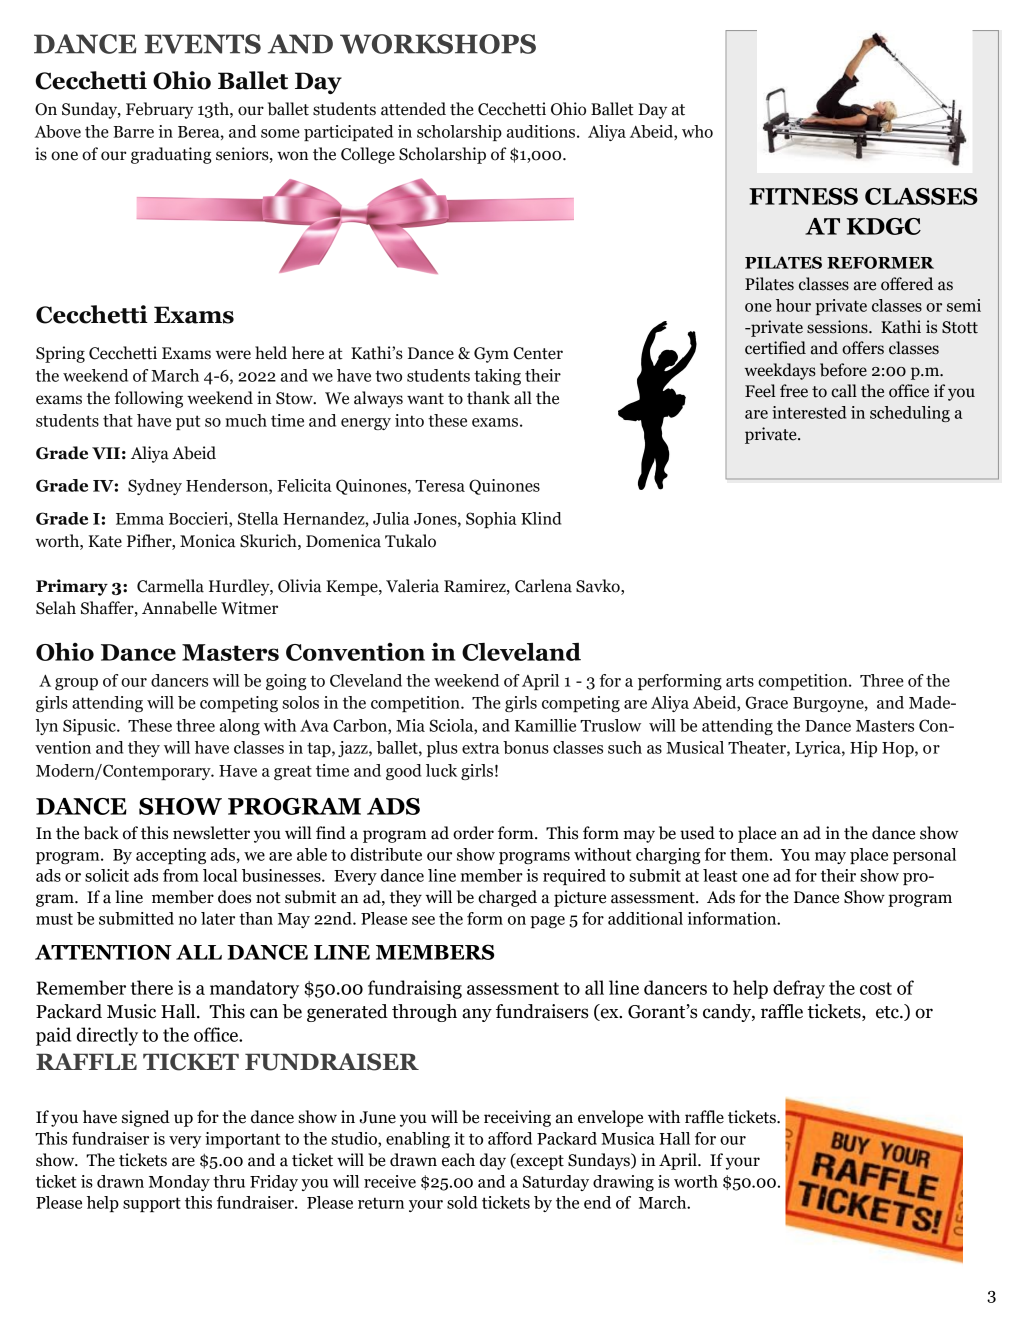  I want to click on Annabelle, so click(179, 608).
